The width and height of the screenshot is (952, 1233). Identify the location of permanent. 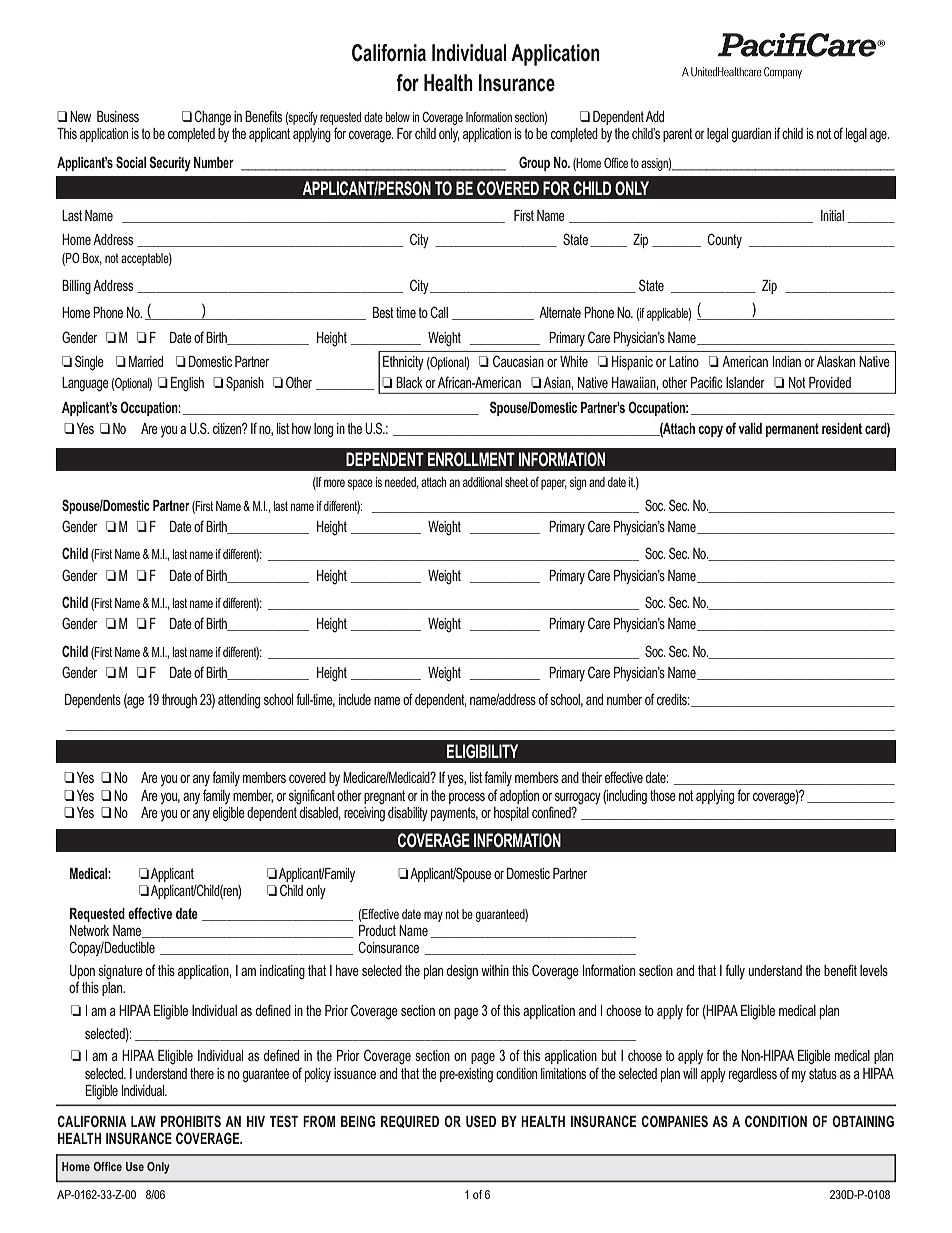
(792, 430).
